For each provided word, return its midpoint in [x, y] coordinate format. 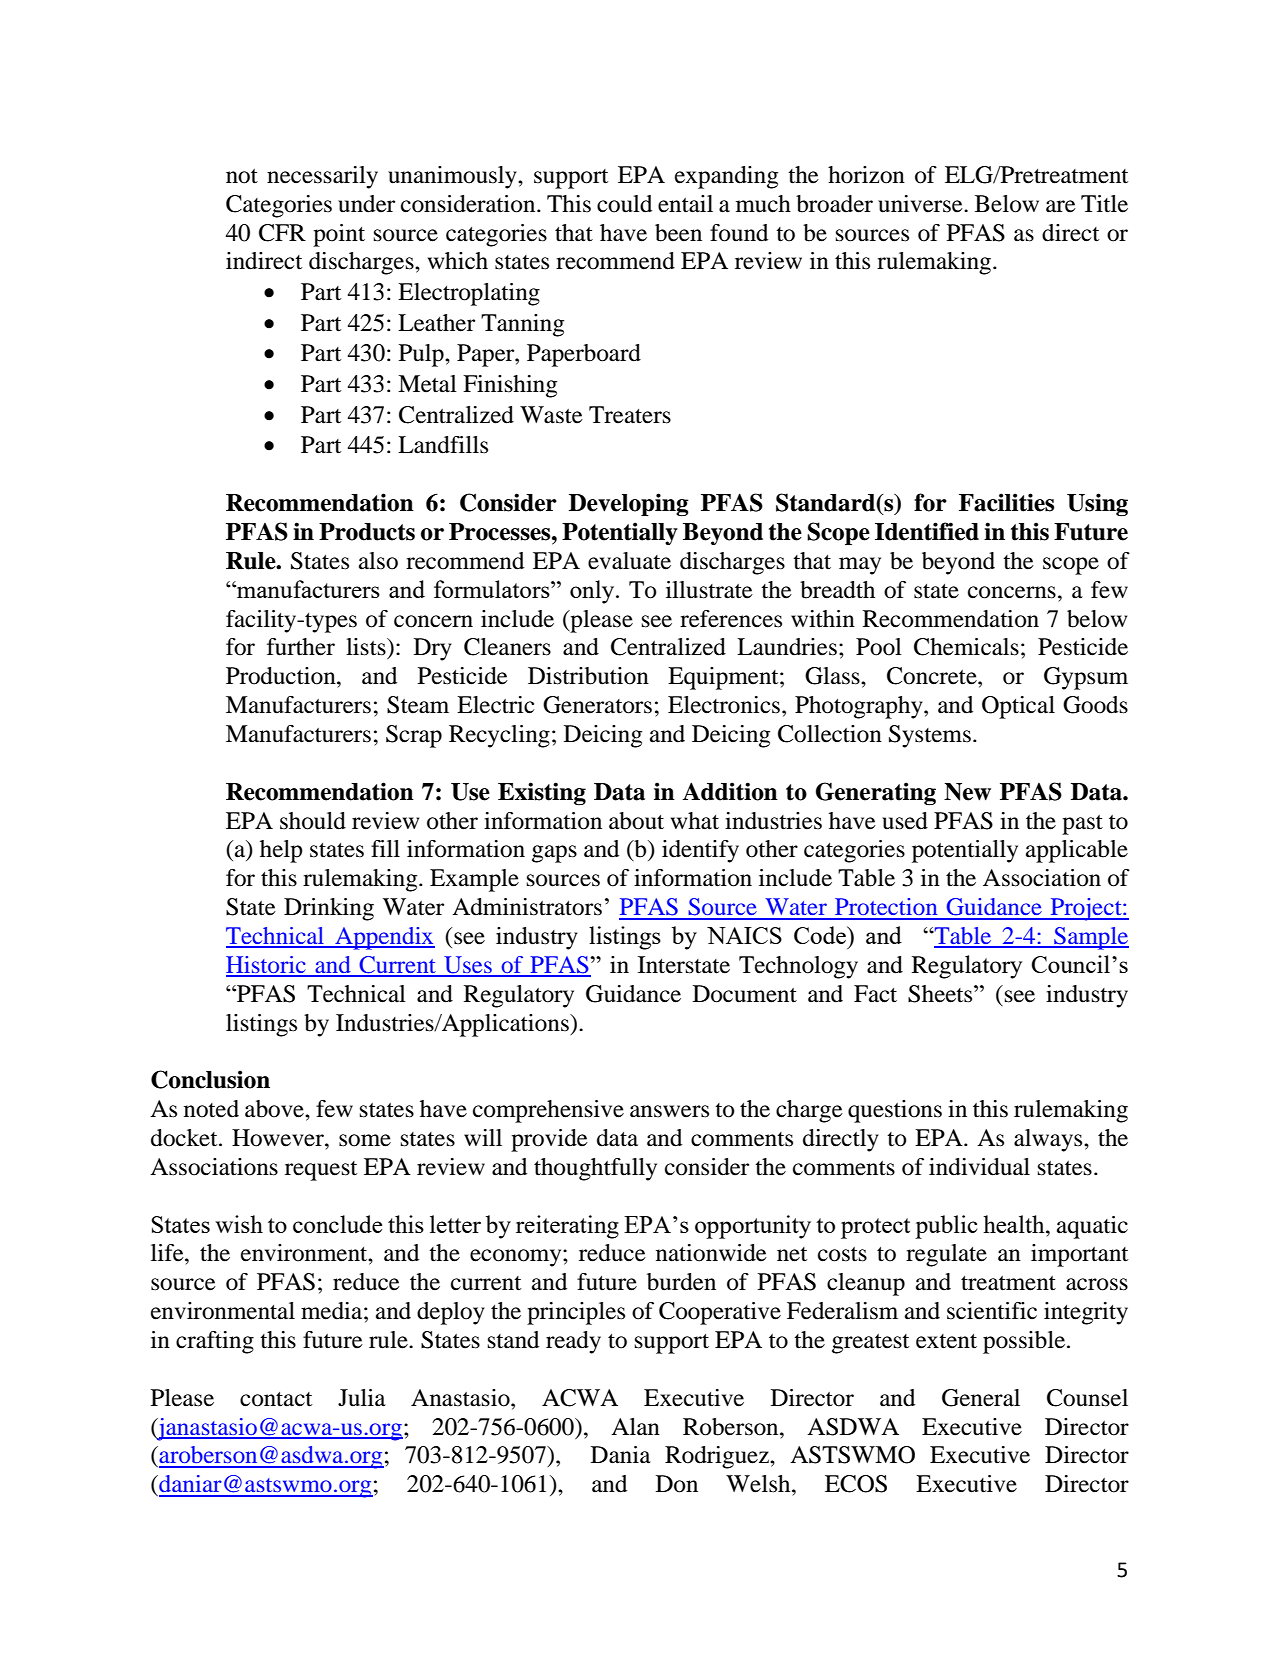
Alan [635, 1427]
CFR [282, 233]
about [636, 821]
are [1061, 206]
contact [276, 1399]
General [981, 1398]
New [967, 792]
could [624, 204]
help [281, 851]
